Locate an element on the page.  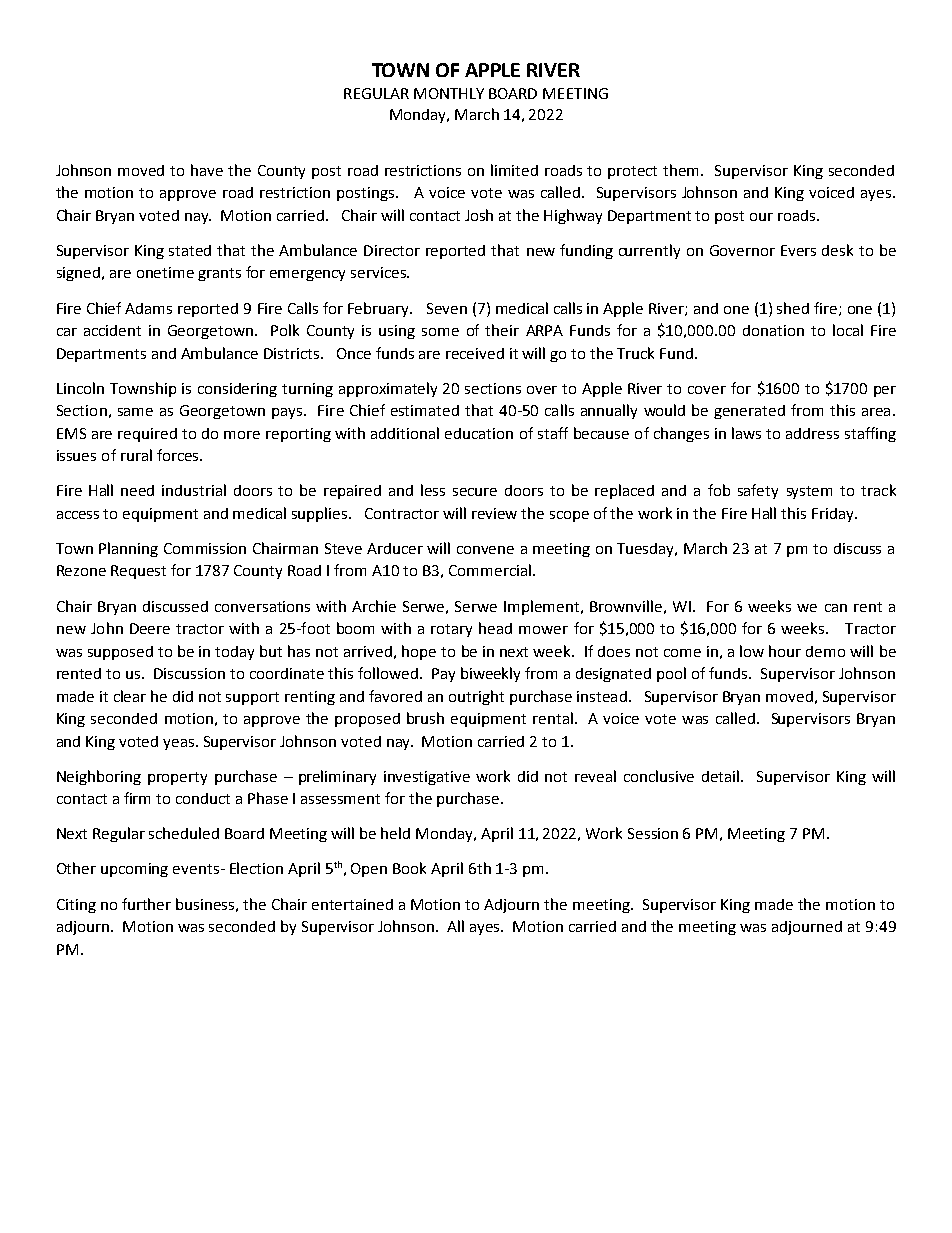
industrial is located at coordinates (194, 490).
